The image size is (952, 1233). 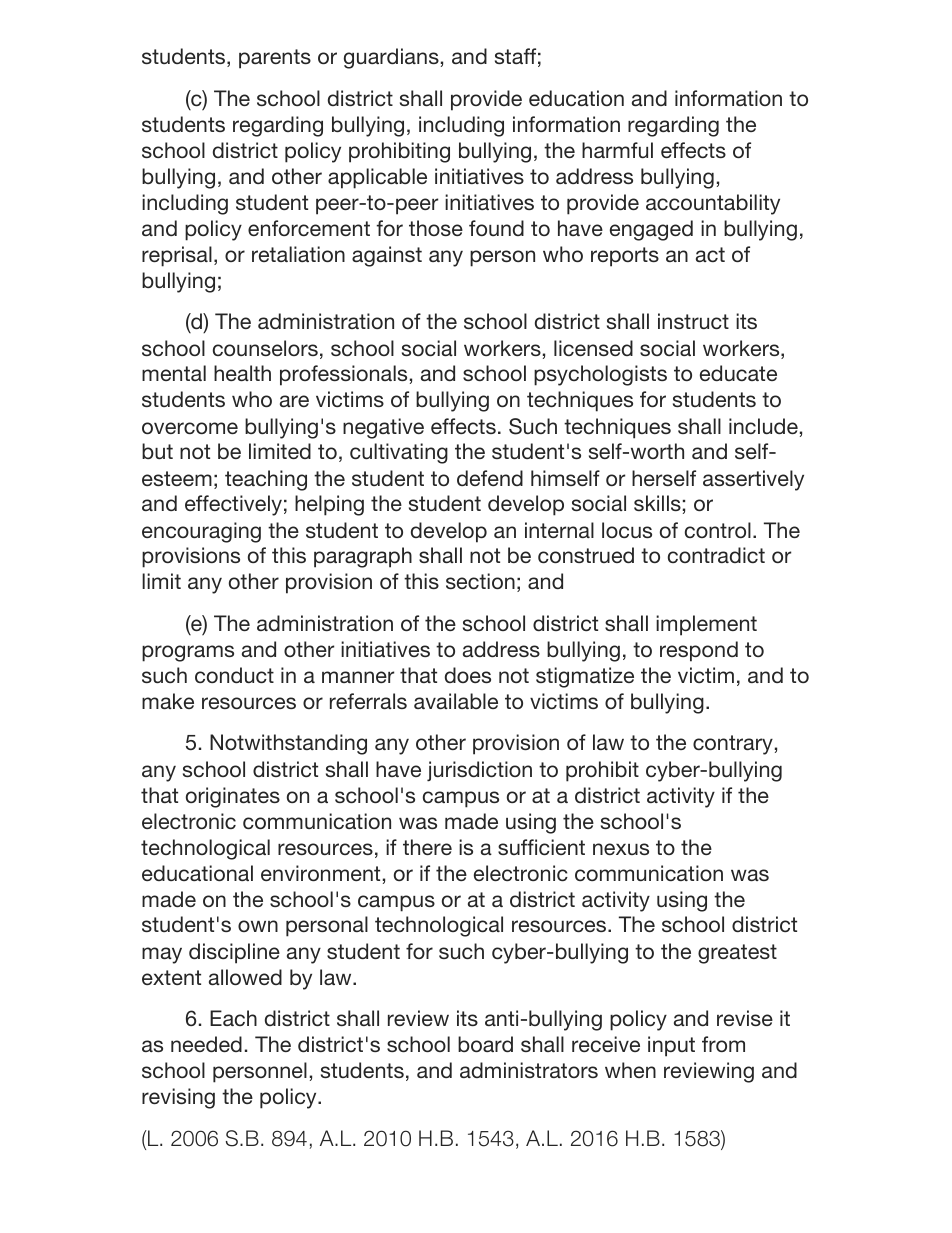 I want to click on encouraging, so click(x=201, y=532).
